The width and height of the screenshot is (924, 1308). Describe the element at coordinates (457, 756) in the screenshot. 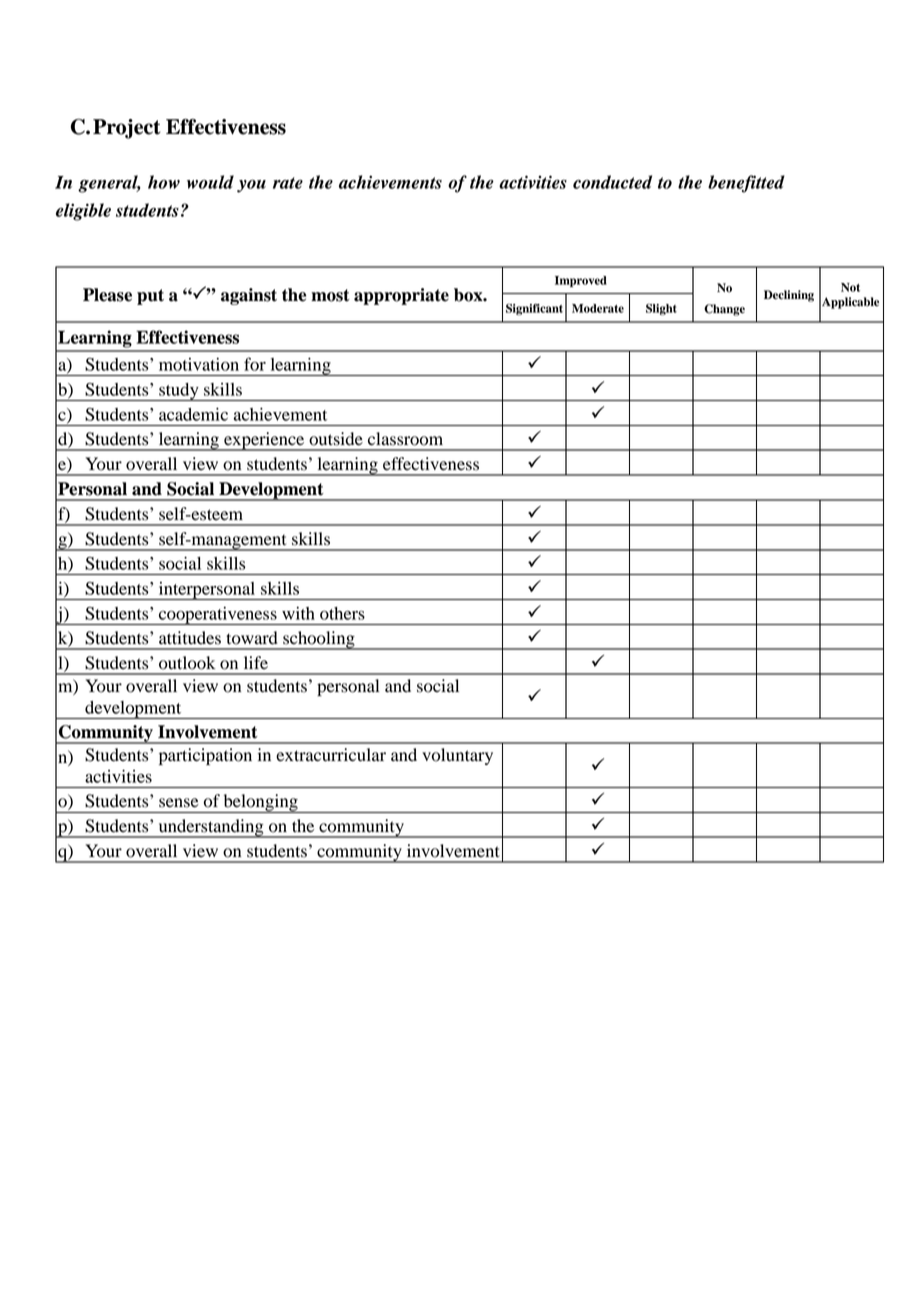

I see `voluntary` at that location.
